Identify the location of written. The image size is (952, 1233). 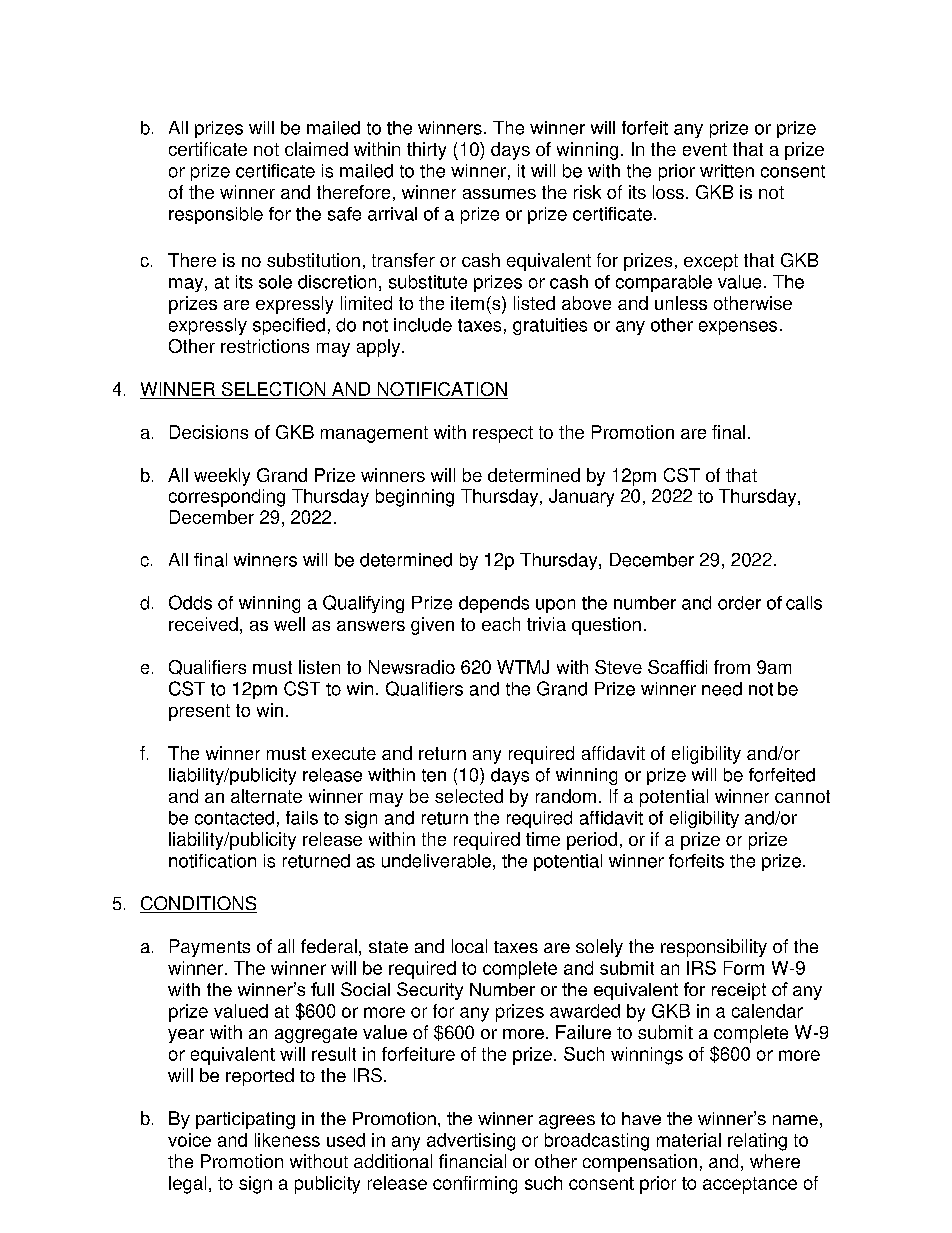
(727, 171).
